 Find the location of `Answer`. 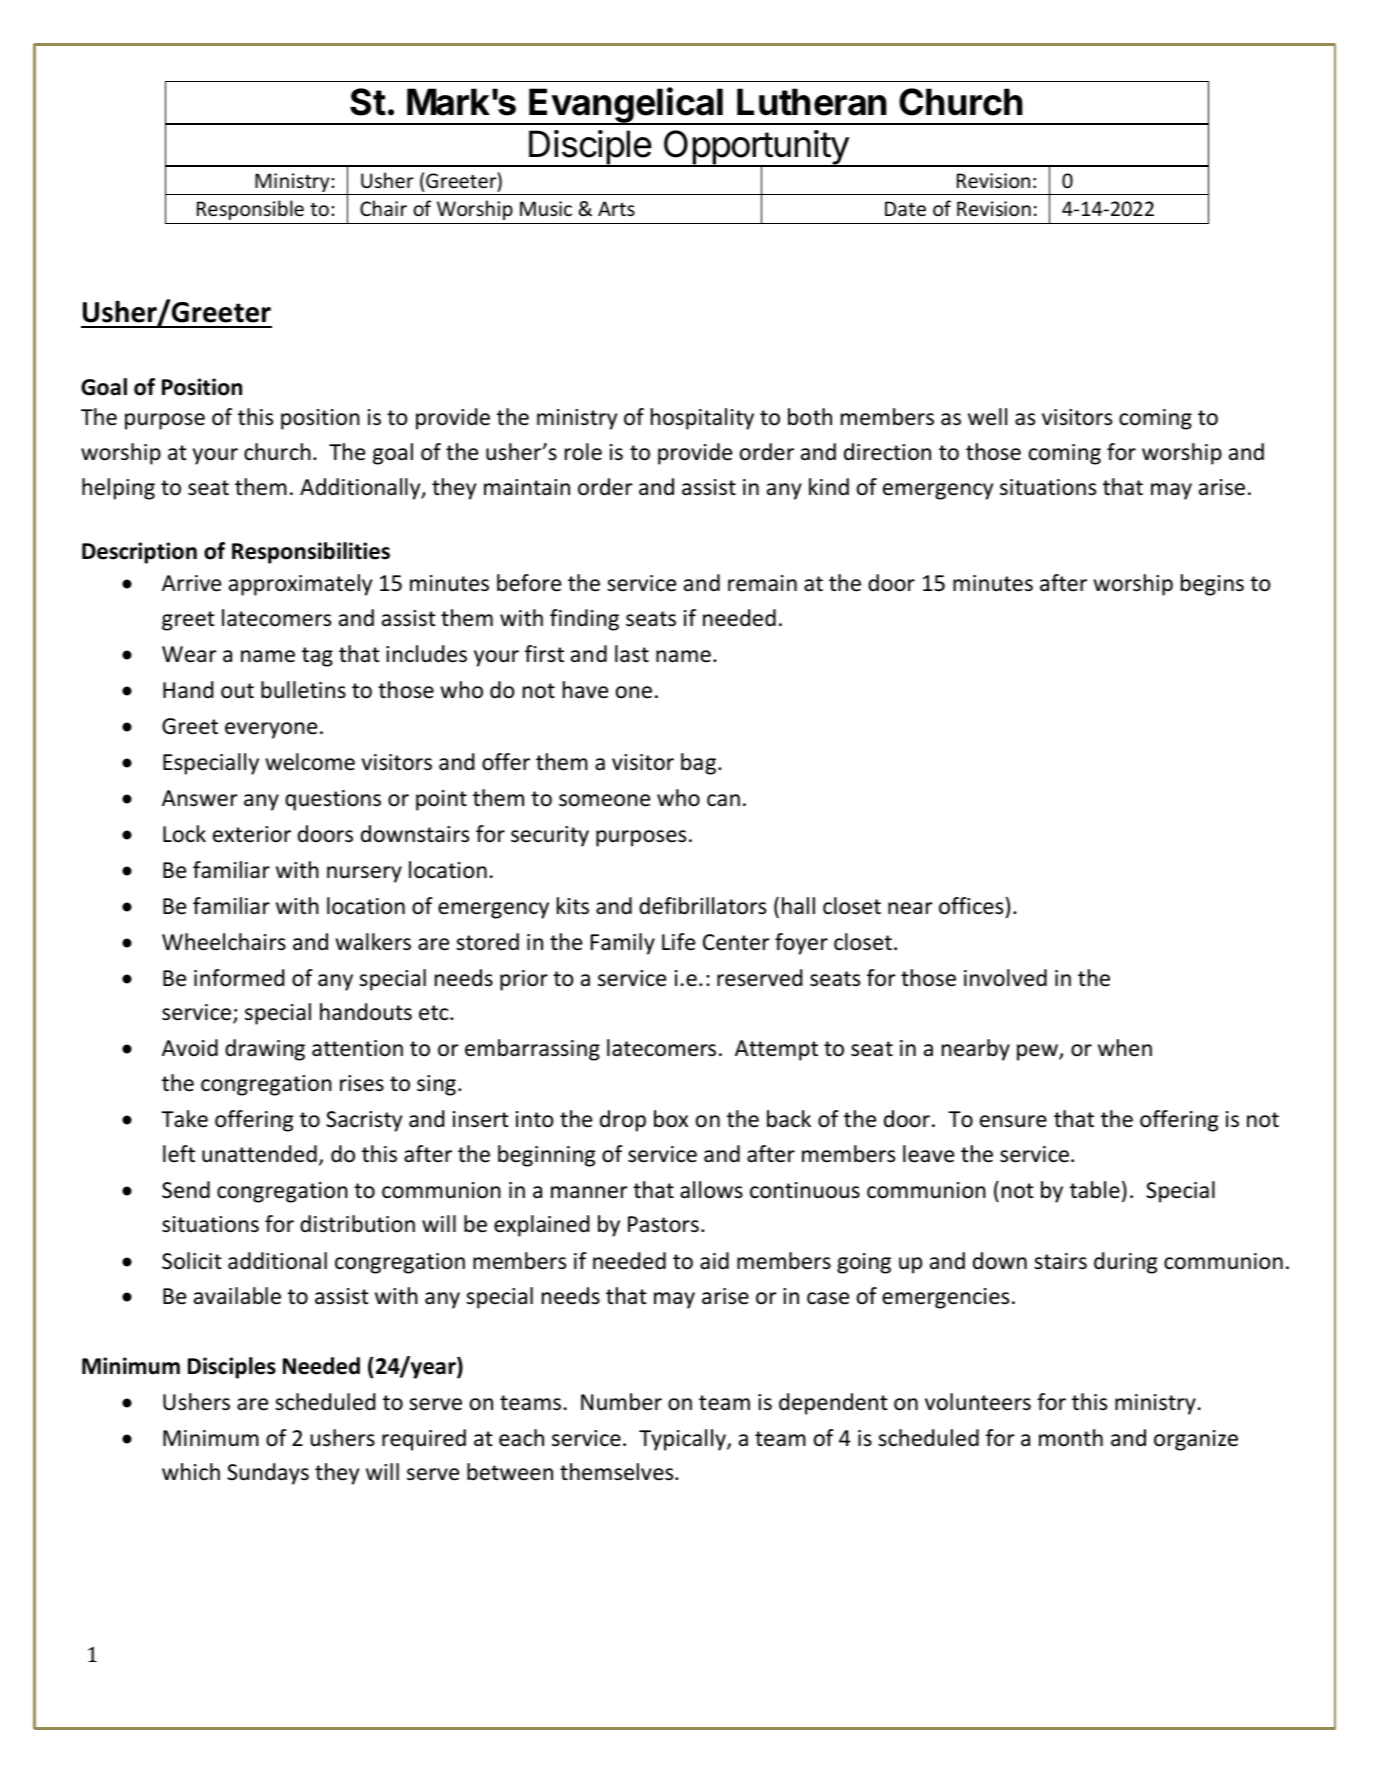

Answer is located at coordinates (200, 798).
